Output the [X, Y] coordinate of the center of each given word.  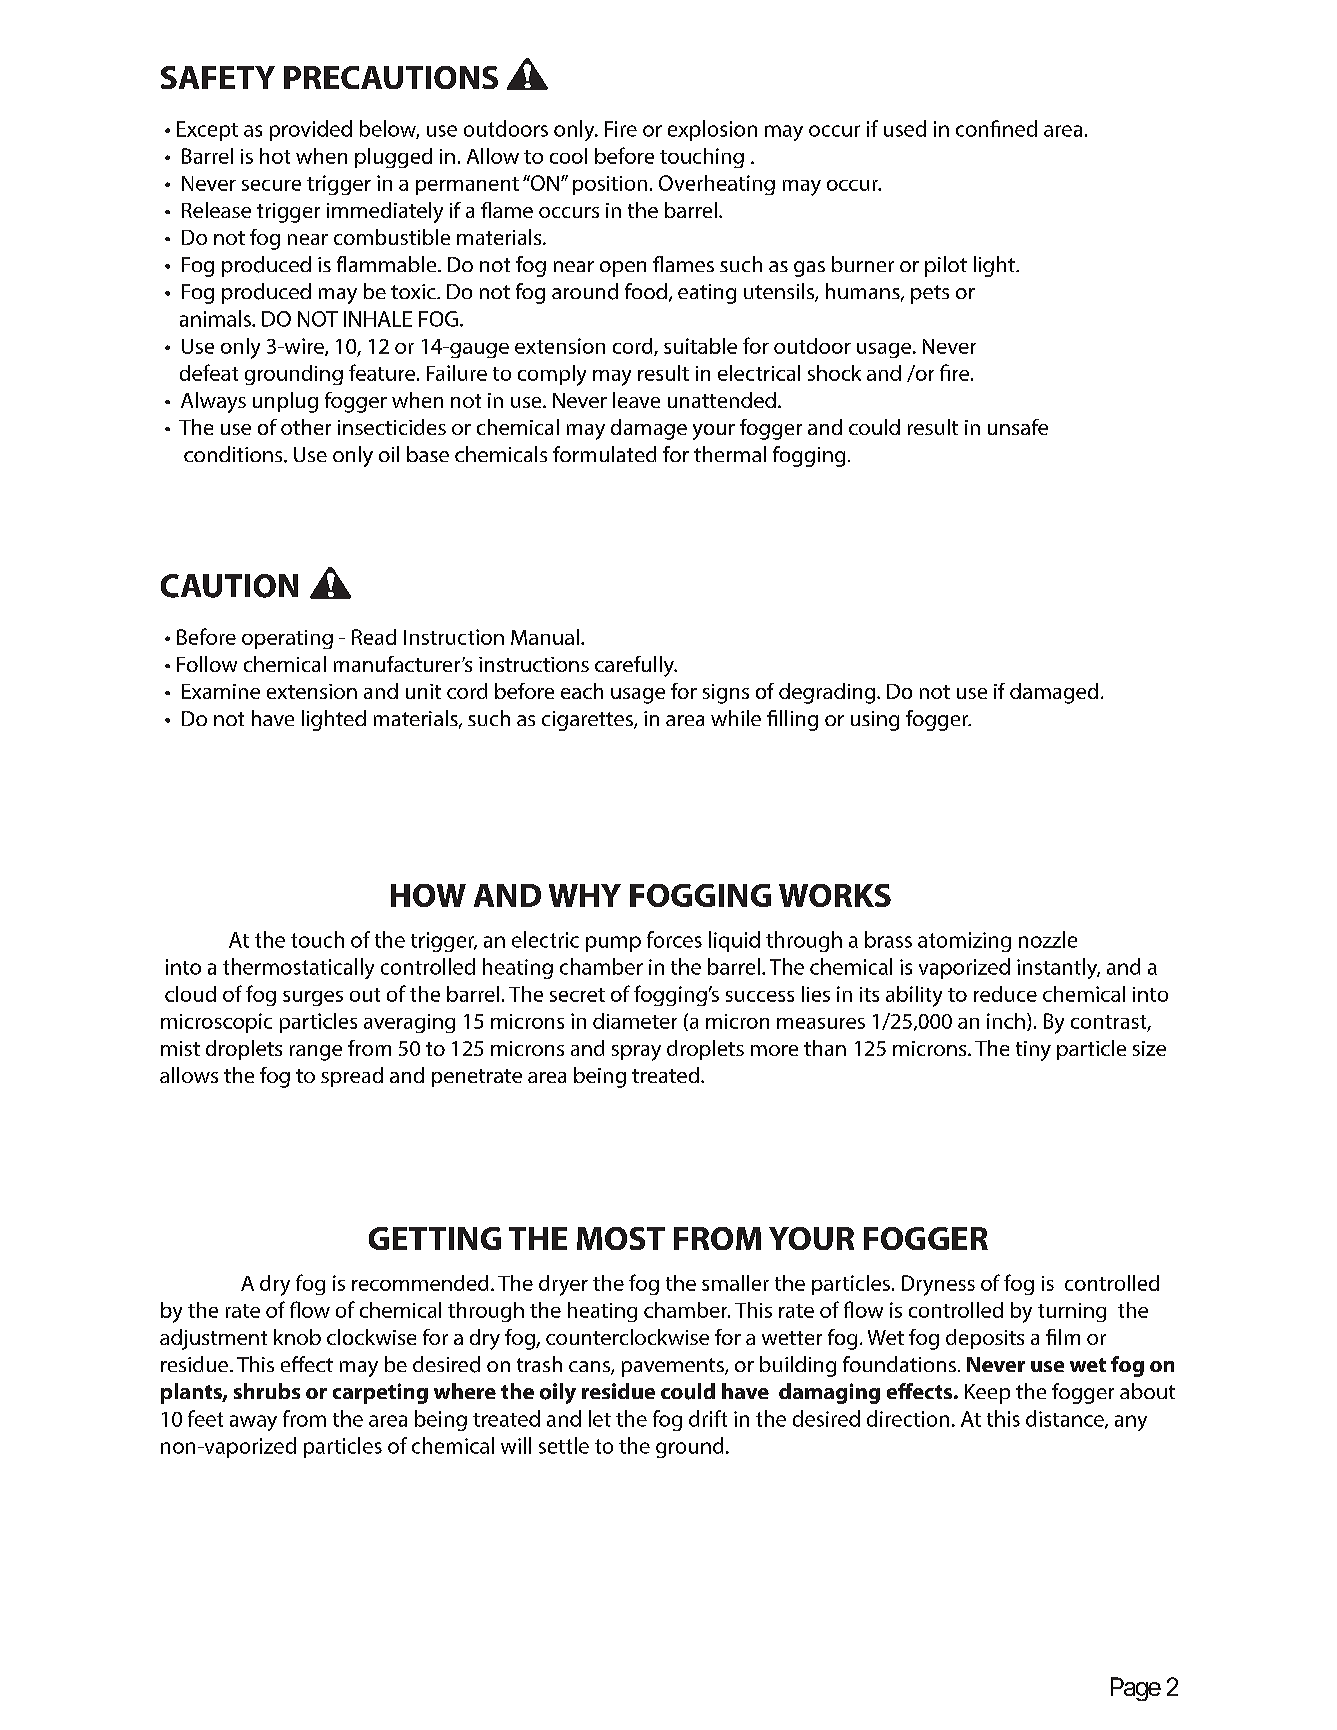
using [875, 721]
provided [311, 130]
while [736, 718]
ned [1020, 128]
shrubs [267, 1391]
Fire [621, 129]
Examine [221, 691]
